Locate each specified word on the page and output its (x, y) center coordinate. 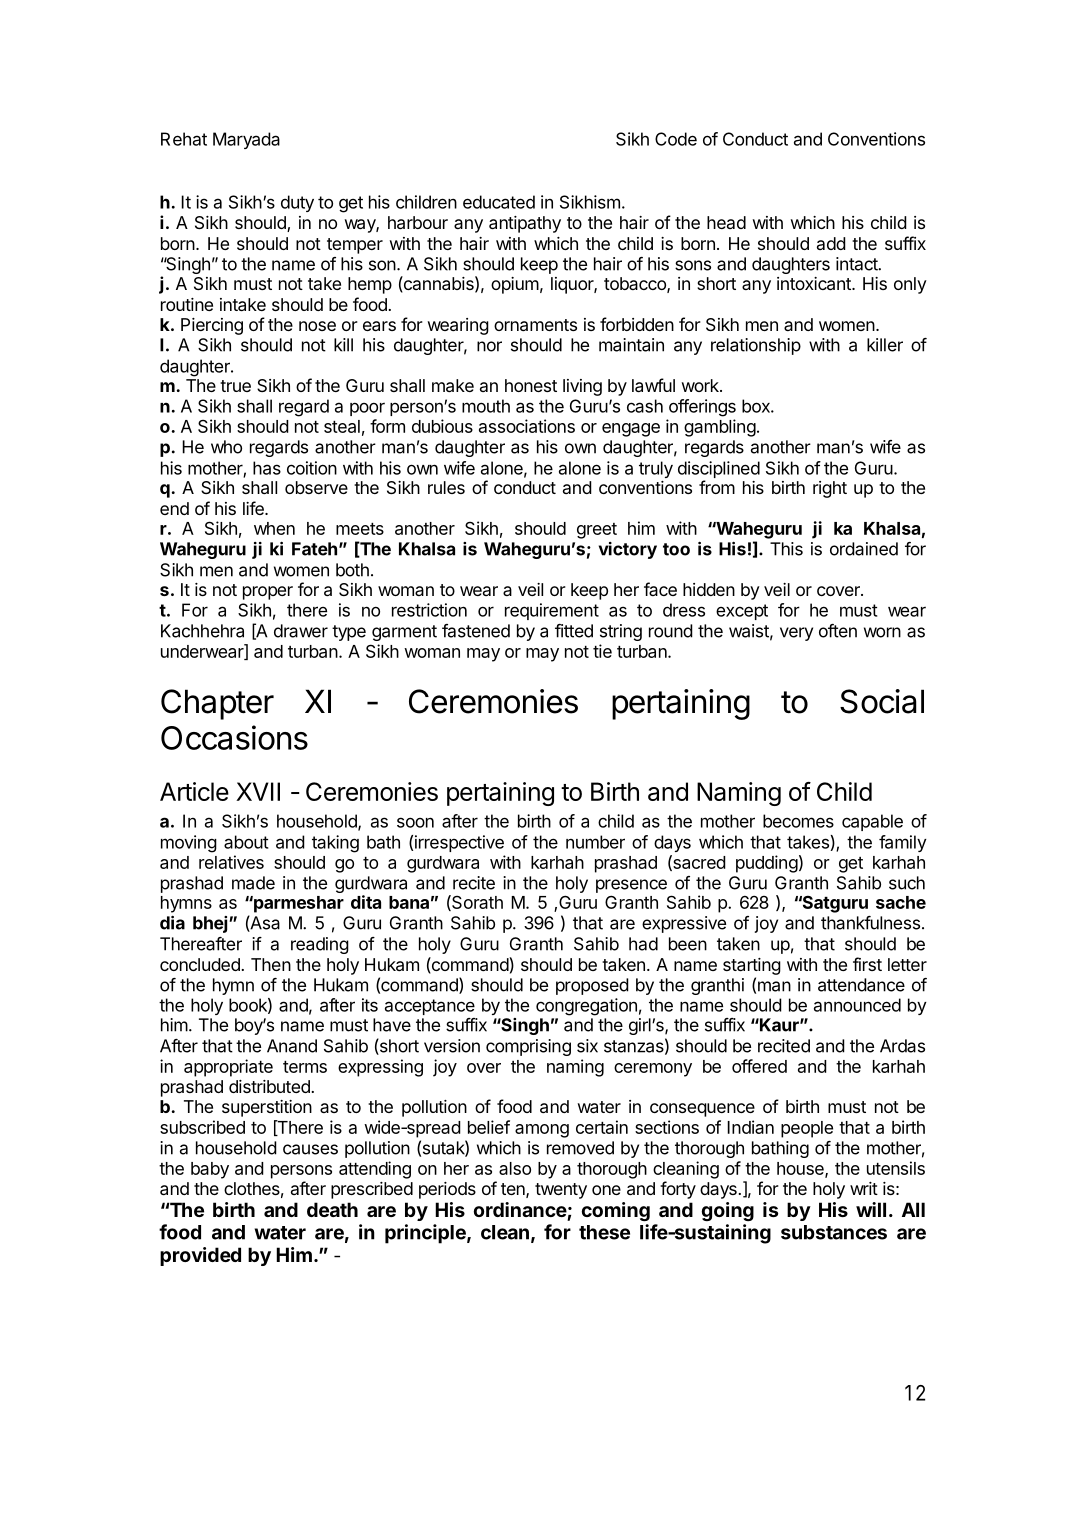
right (830, 489)
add (831, 243)
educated (499, 202)
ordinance (520, 1209)
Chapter (217, 704)
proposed (592, 986)
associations (527, 426)
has (267, 468)
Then (271, 964)
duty (297, 203)
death (332, 1209)
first (867, 964)
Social (882, 701)
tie (602, 651)
